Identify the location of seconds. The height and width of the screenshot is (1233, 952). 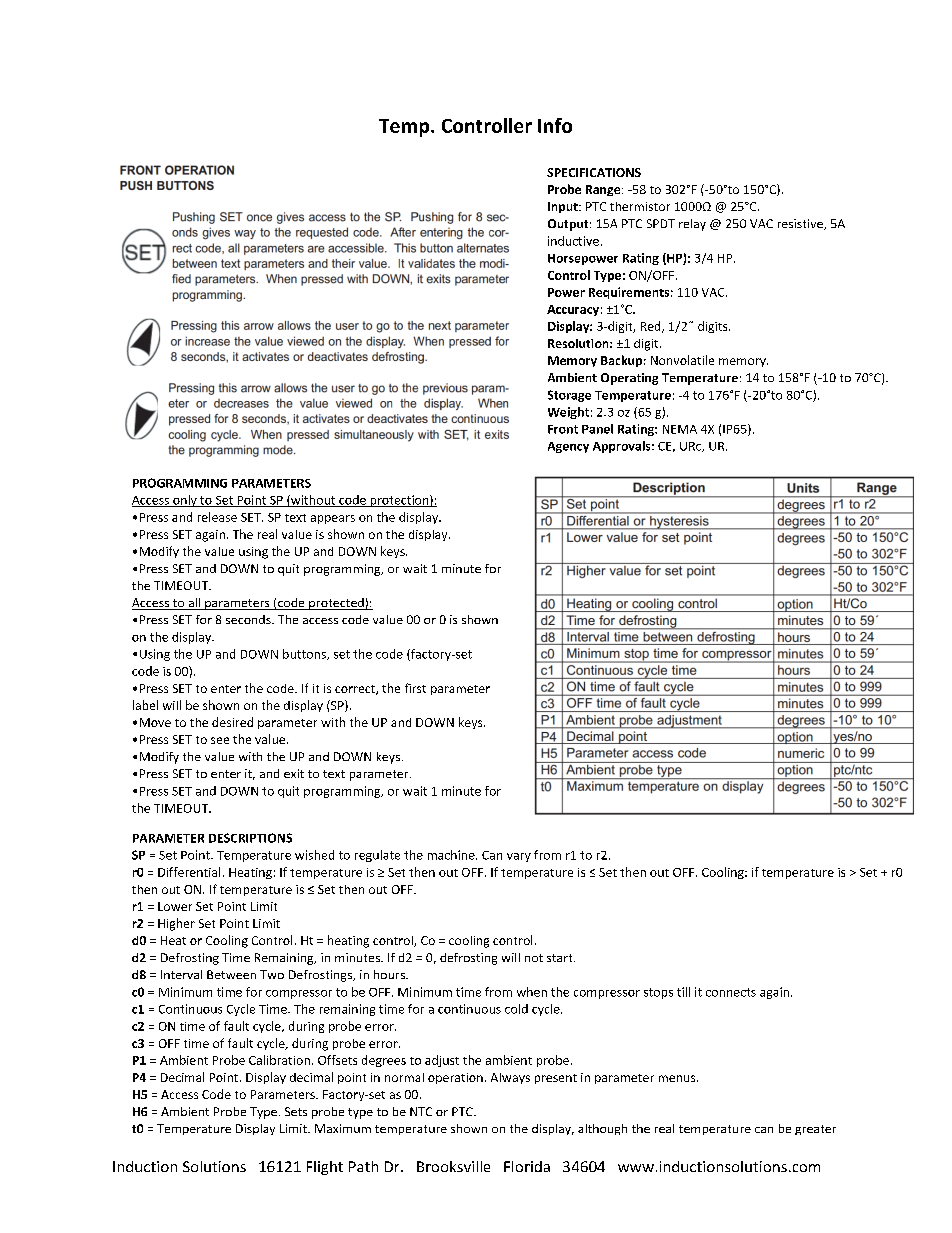
(249, 619).
